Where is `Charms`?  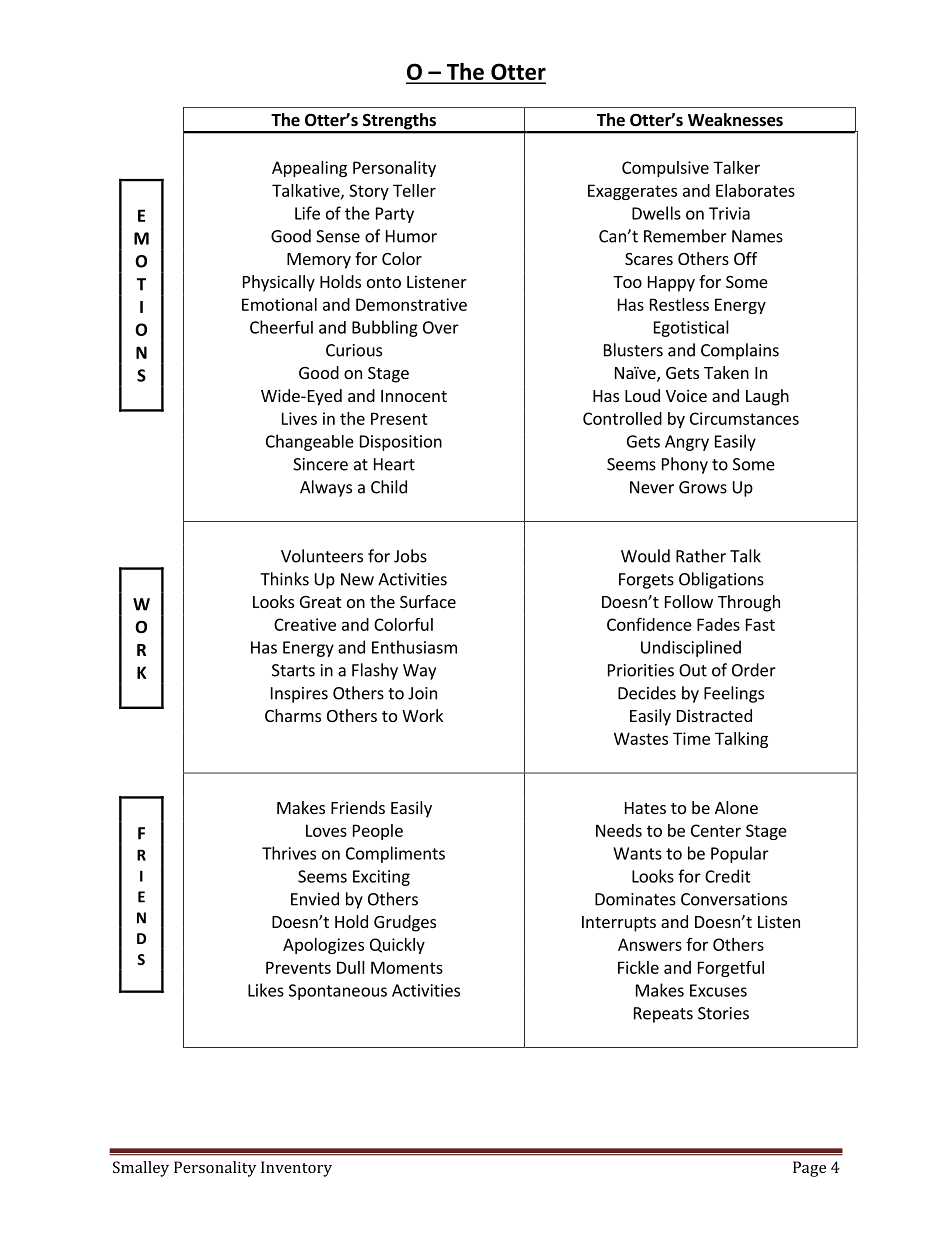 Charms is located at coordinates (293, 715).
